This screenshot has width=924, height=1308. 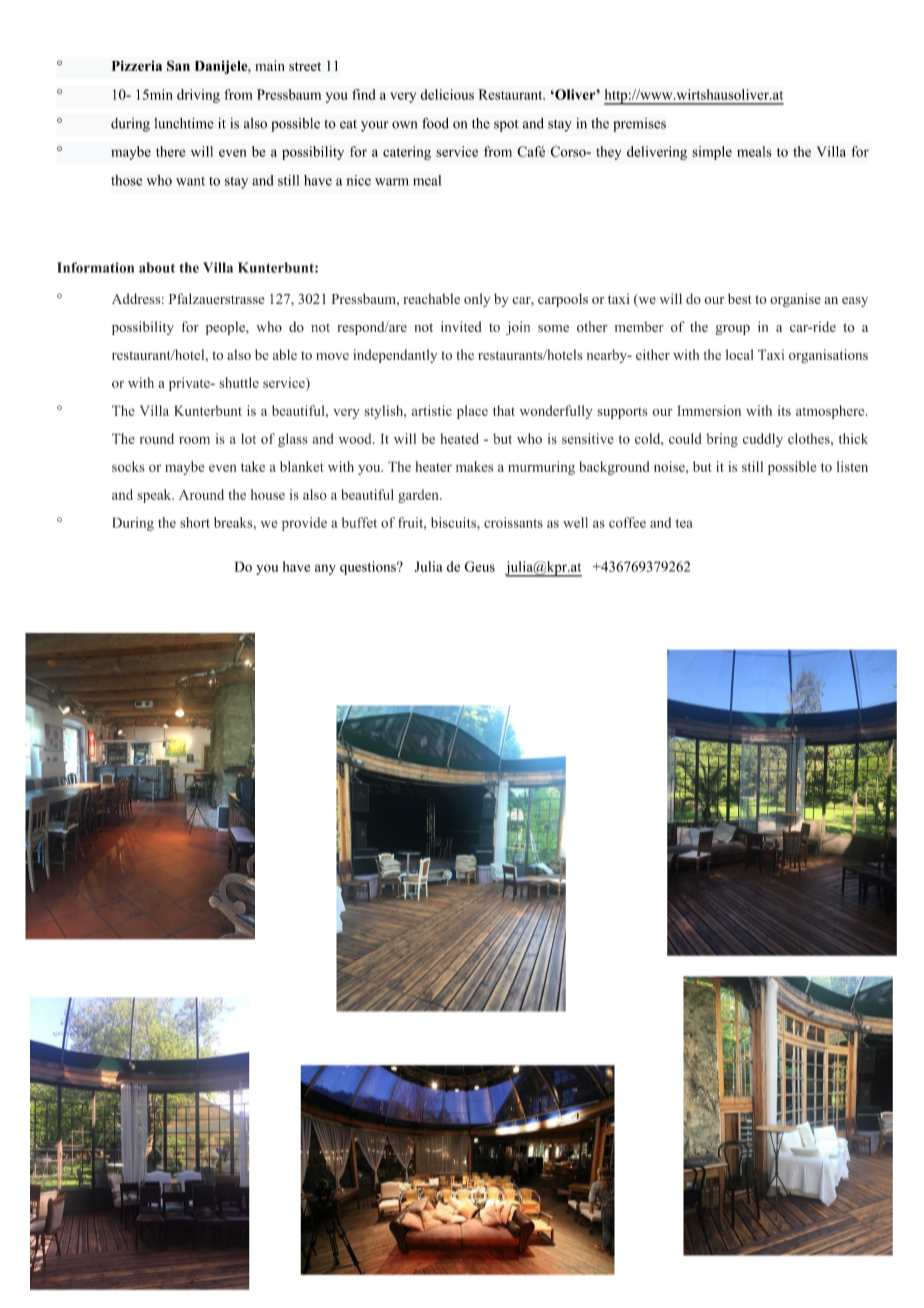 What do you see at coordinates (198, 96) in the screenshot?
I see `driving` at bounding box center [198, 96].
